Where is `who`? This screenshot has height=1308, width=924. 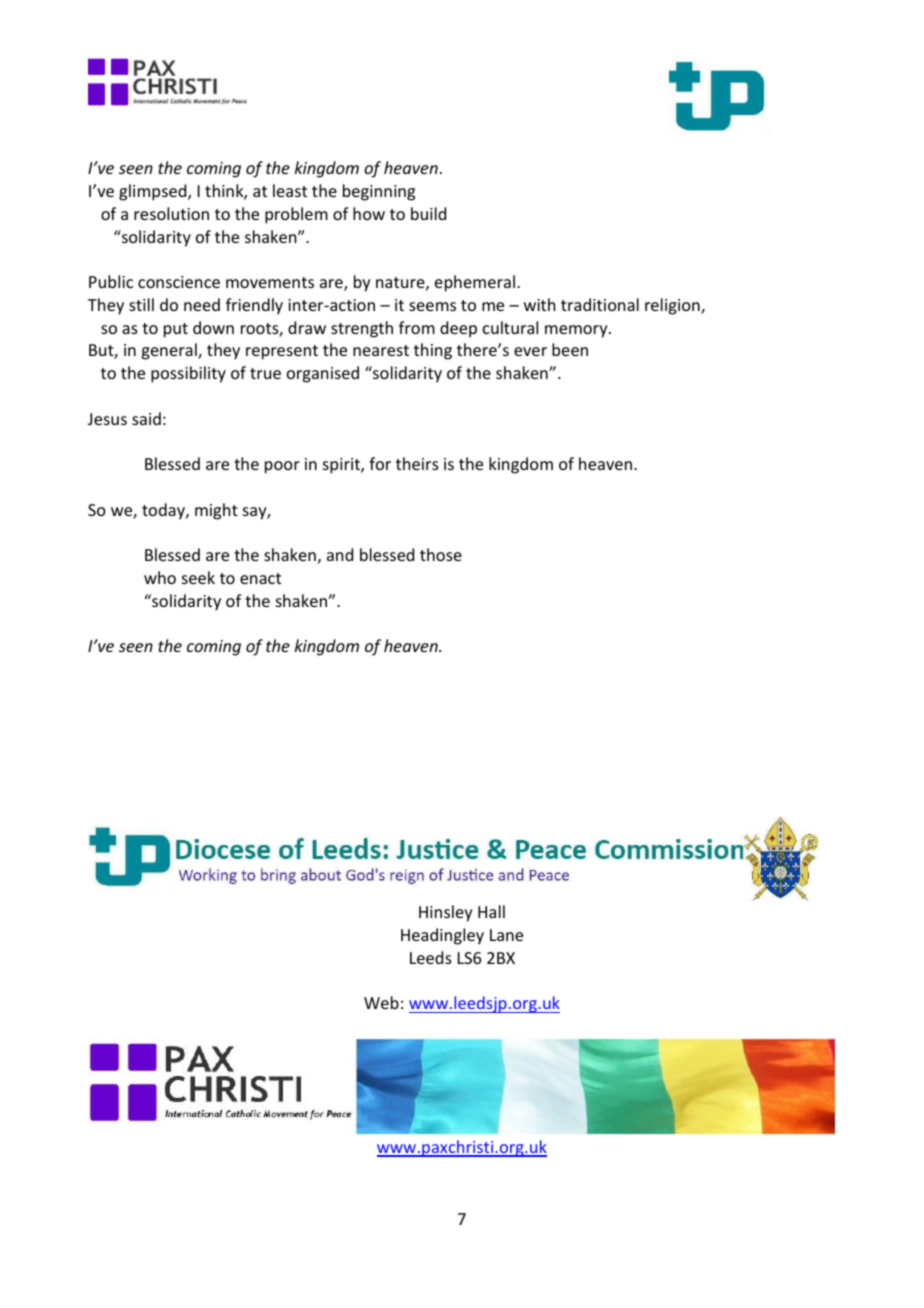 who is located at coordinates (160, 577).
